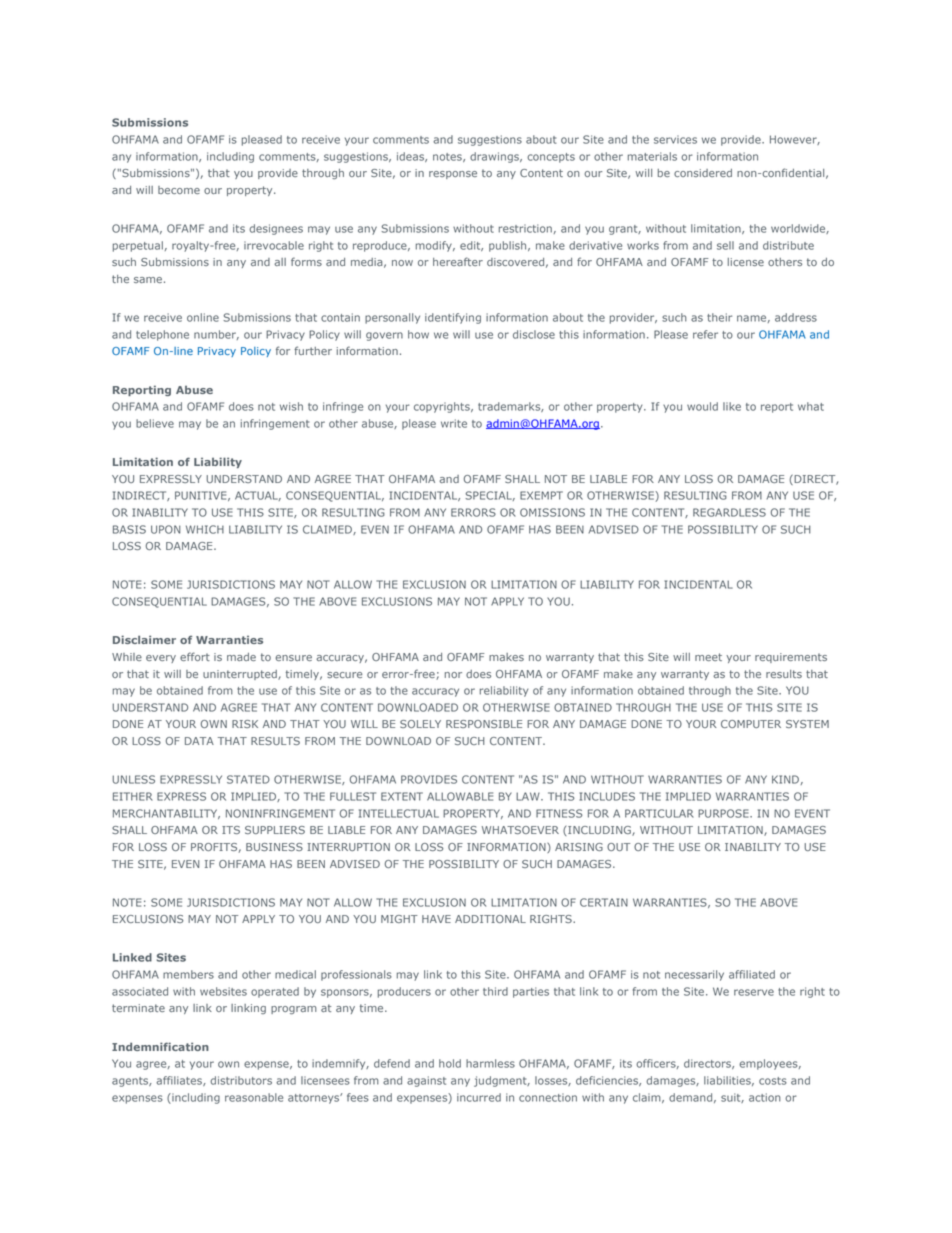 The width and height of the image is (952, 1233). What do you see at coordinates (179, 190) in the image?
I see `become` at bounding box center [179, 190].
